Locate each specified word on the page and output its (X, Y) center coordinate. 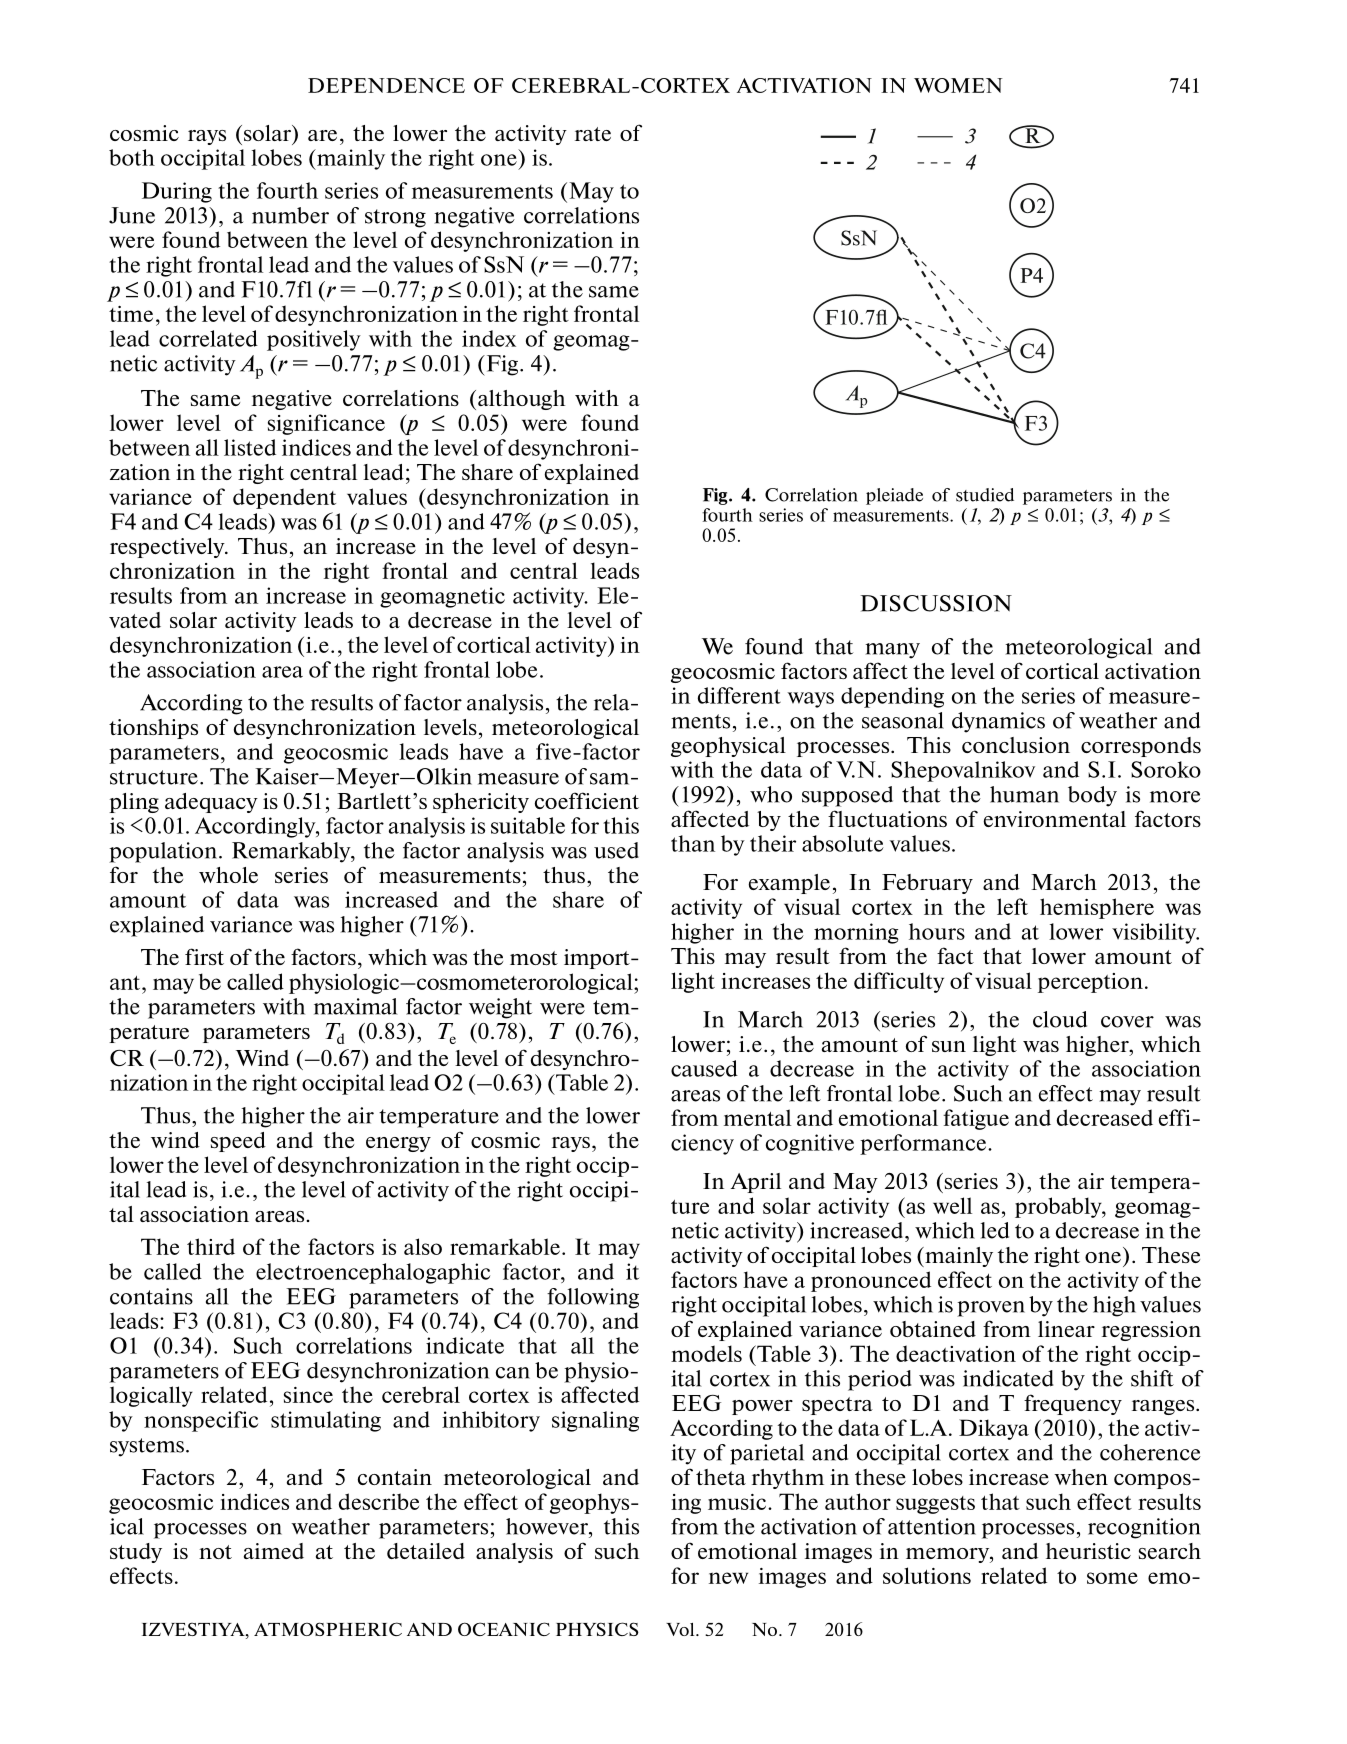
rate (593, 134)
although (521, 400)
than (693, 843)
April (756, 1183)
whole (228, 875)
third (211, 1246)
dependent (284, 498)
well (952, 1205)
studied (985, 495)
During (177, 192)
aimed (274, 1551)
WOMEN (958, 85)
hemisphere (1097, 908)
